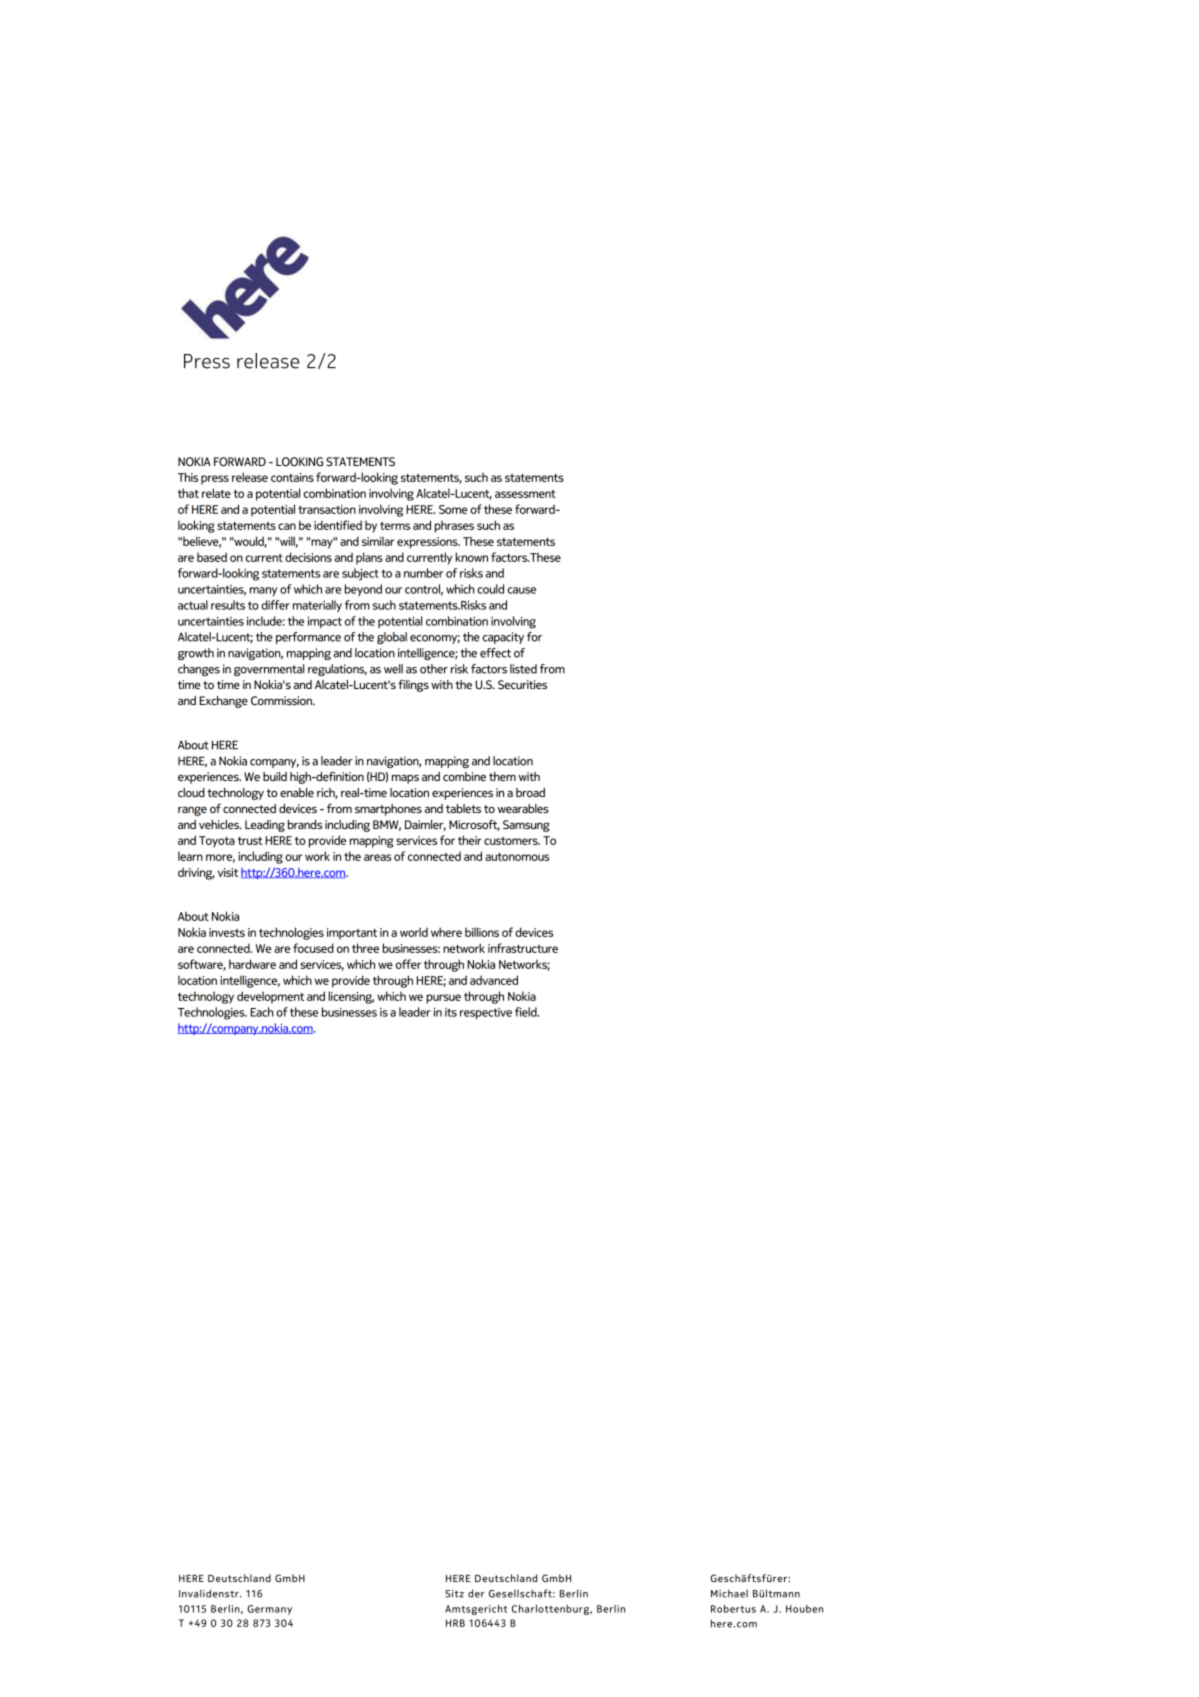 Image resolution: width=1199 pixels, height=1697 pixels. I want to click on known, so click(471, 557).
